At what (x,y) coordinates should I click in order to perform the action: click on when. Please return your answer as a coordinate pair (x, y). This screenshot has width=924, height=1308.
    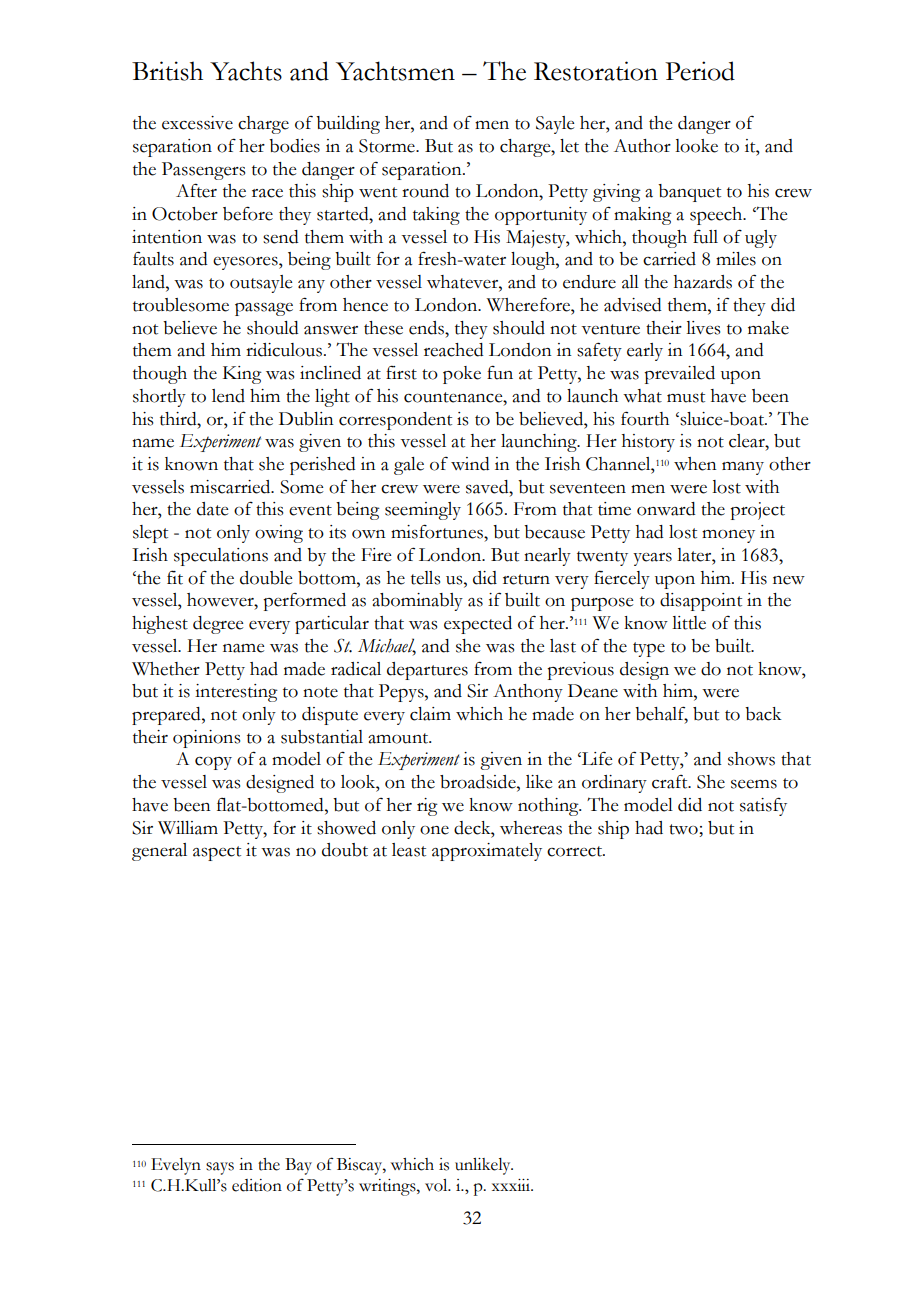
    Looking at the image, I should click on (695, 464).
